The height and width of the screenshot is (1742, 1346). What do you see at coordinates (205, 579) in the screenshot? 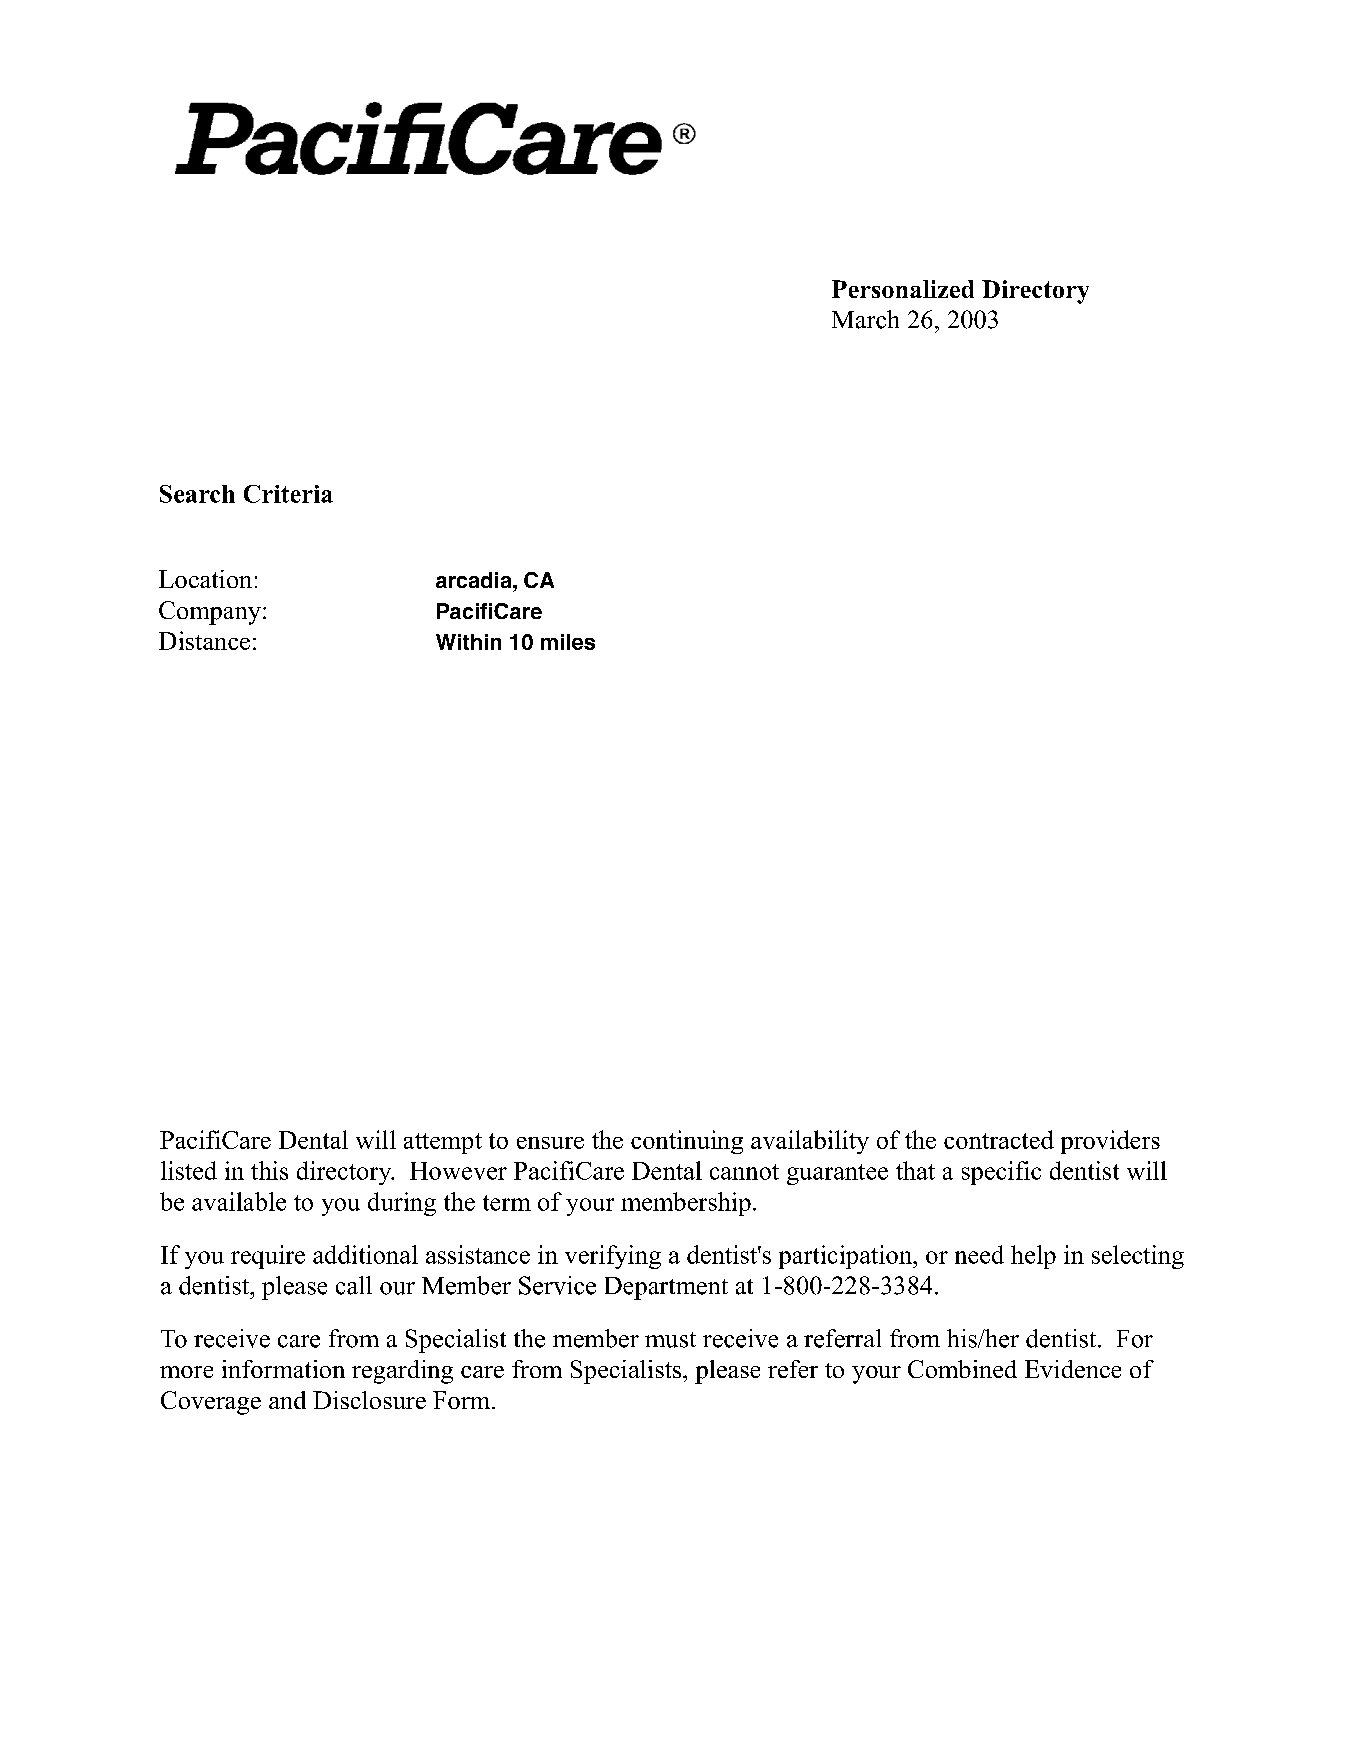
I see `Location` at bounding box center [205, 579].
